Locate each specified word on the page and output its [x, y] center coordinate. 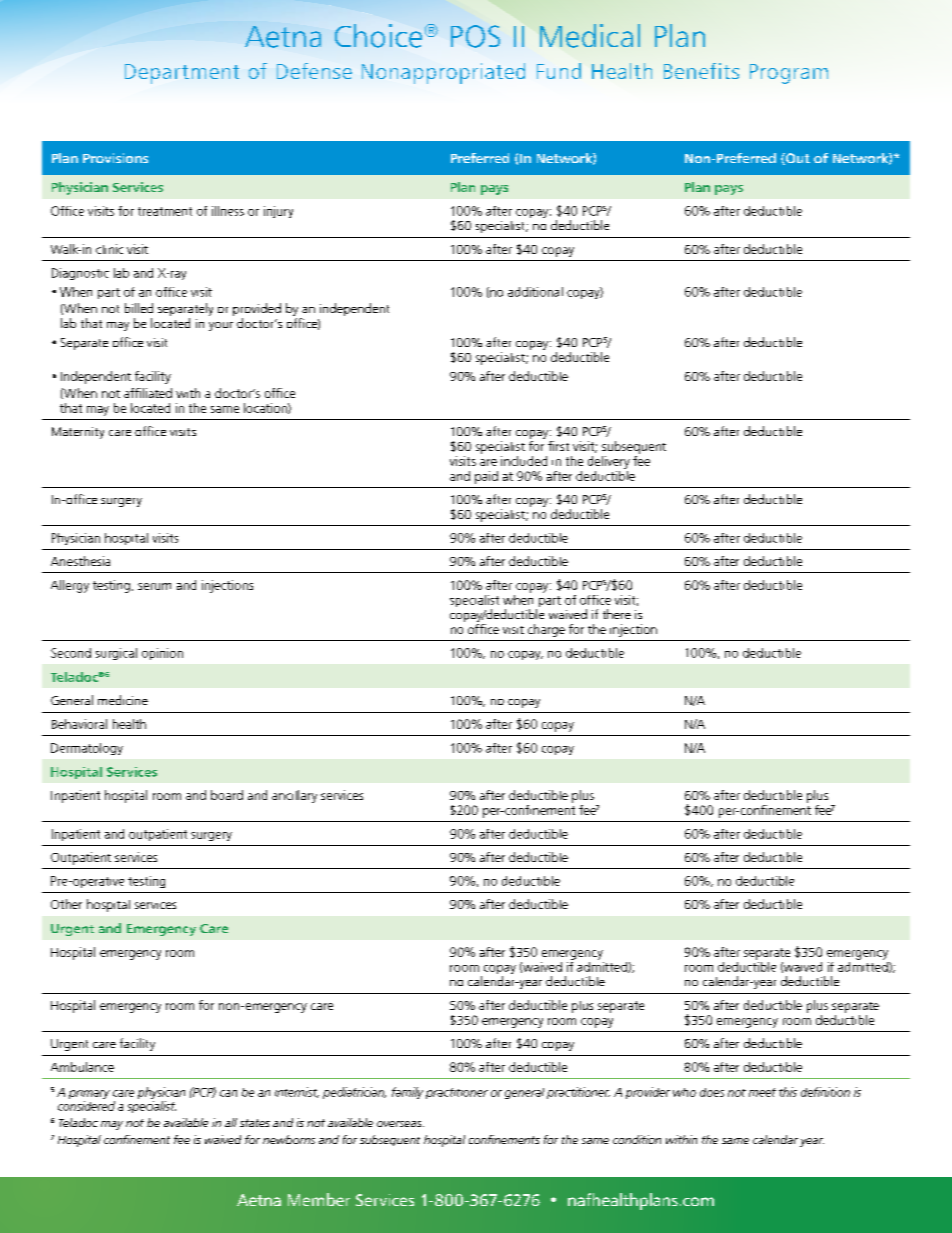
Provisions [115, 158]
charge [546, 630]
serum [154, 586]
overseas [400, 1124]
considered [86, 1106]
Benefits [701, 71]
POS [475, 36]
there [617, 614]
